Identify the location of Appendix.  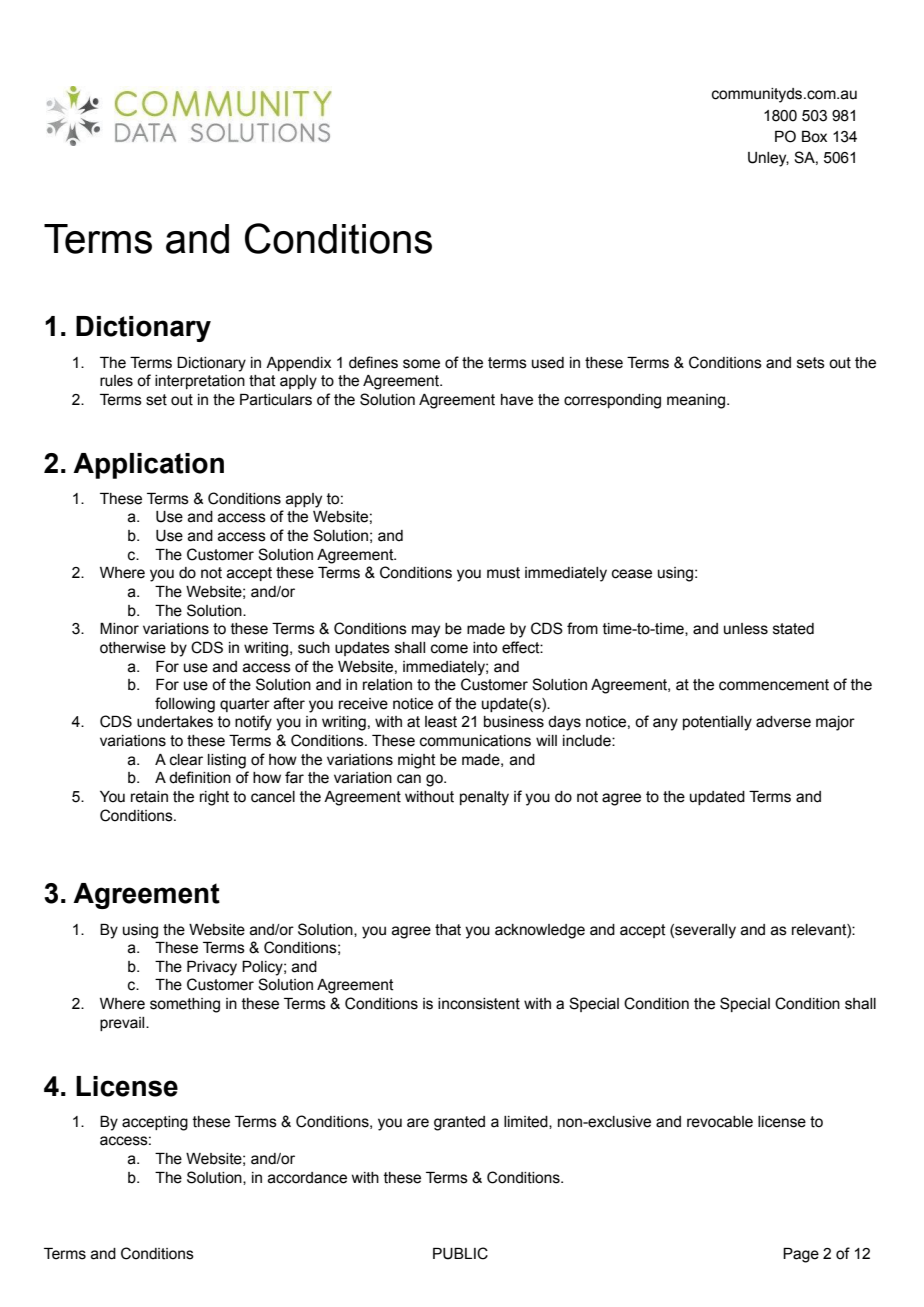
(298, 364).
